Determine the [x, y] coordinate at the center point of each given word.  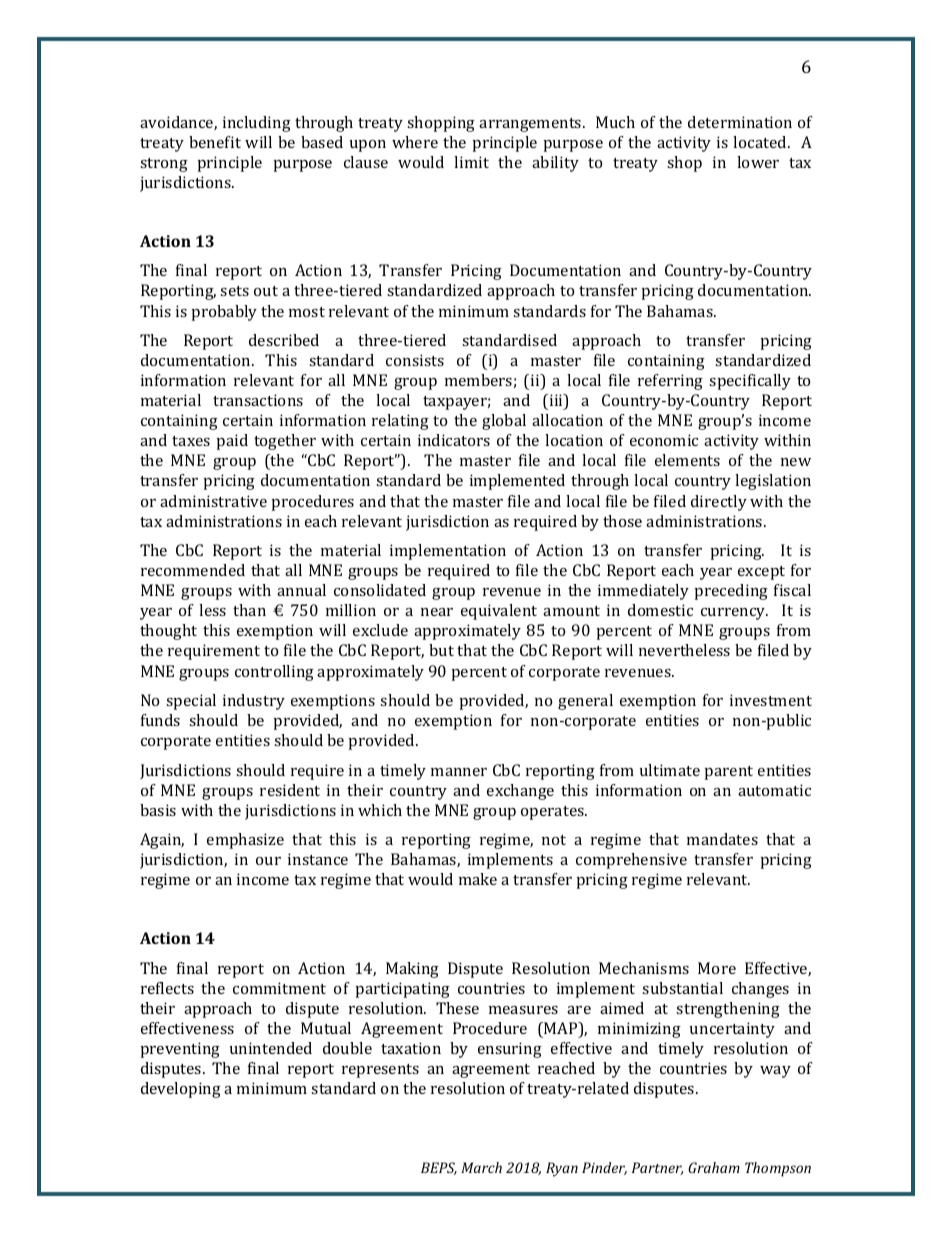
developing [181, 1090]
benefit [215, 142]
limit [471, 162]
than [249, 610]
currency [734, 614]
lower [758, 162]
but [441, 650]
